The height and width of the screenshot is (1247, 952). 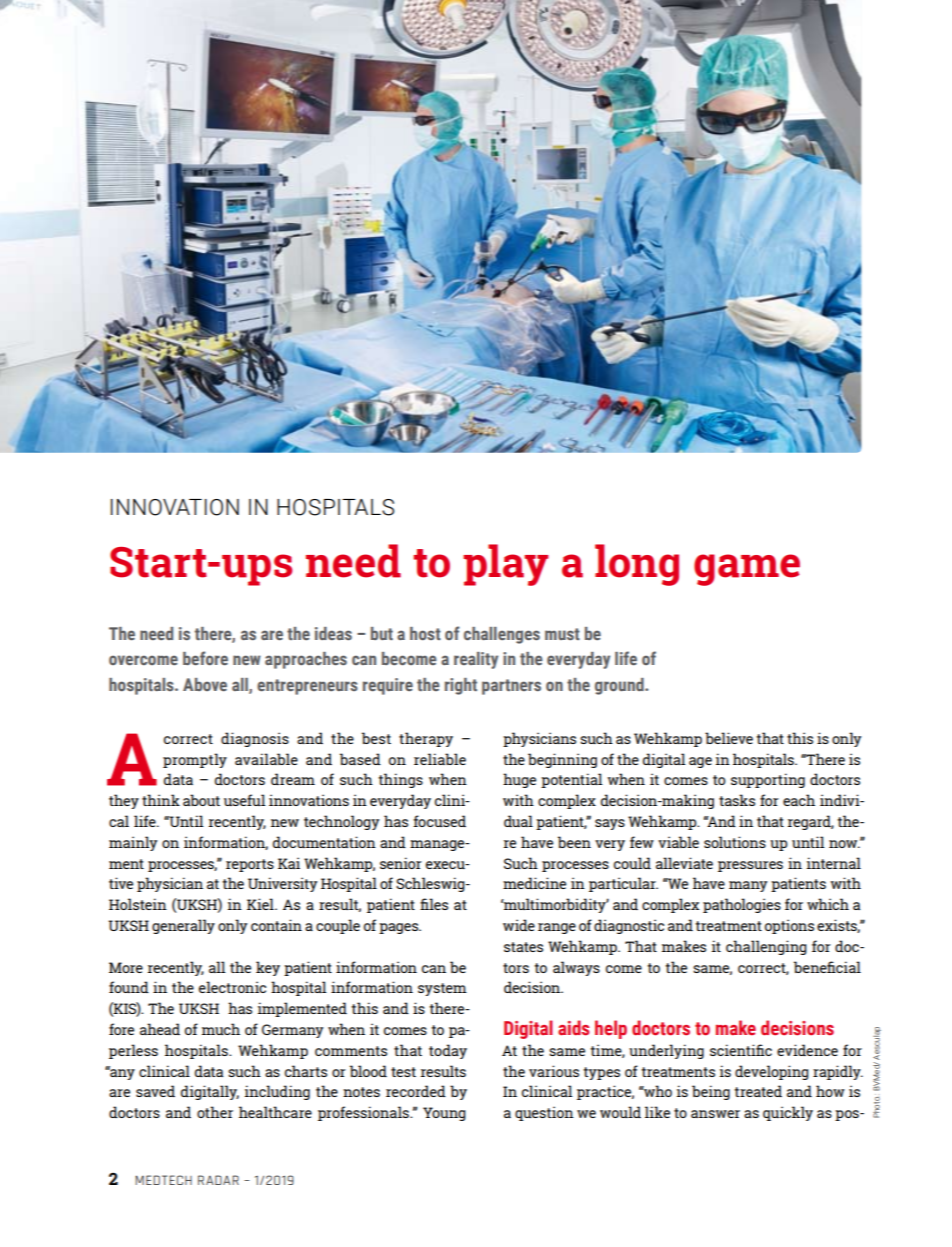 I want to click on treated, so click(x=758, y=1091).
